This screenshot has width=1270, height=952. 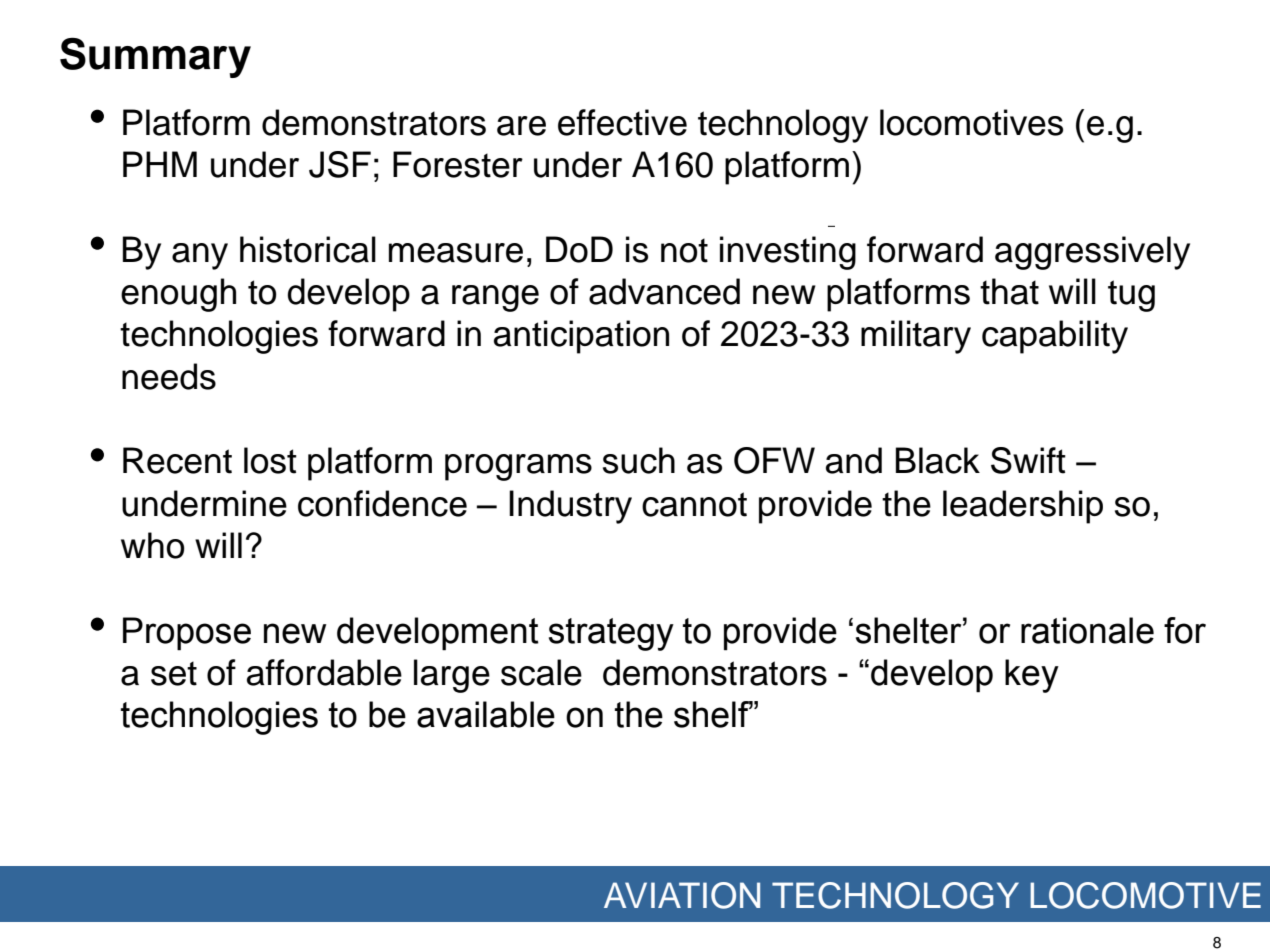 What do you see at coordinates (1028, 460) in the screenshot?
I see `Swift` at bounding box center [1028, 460].
